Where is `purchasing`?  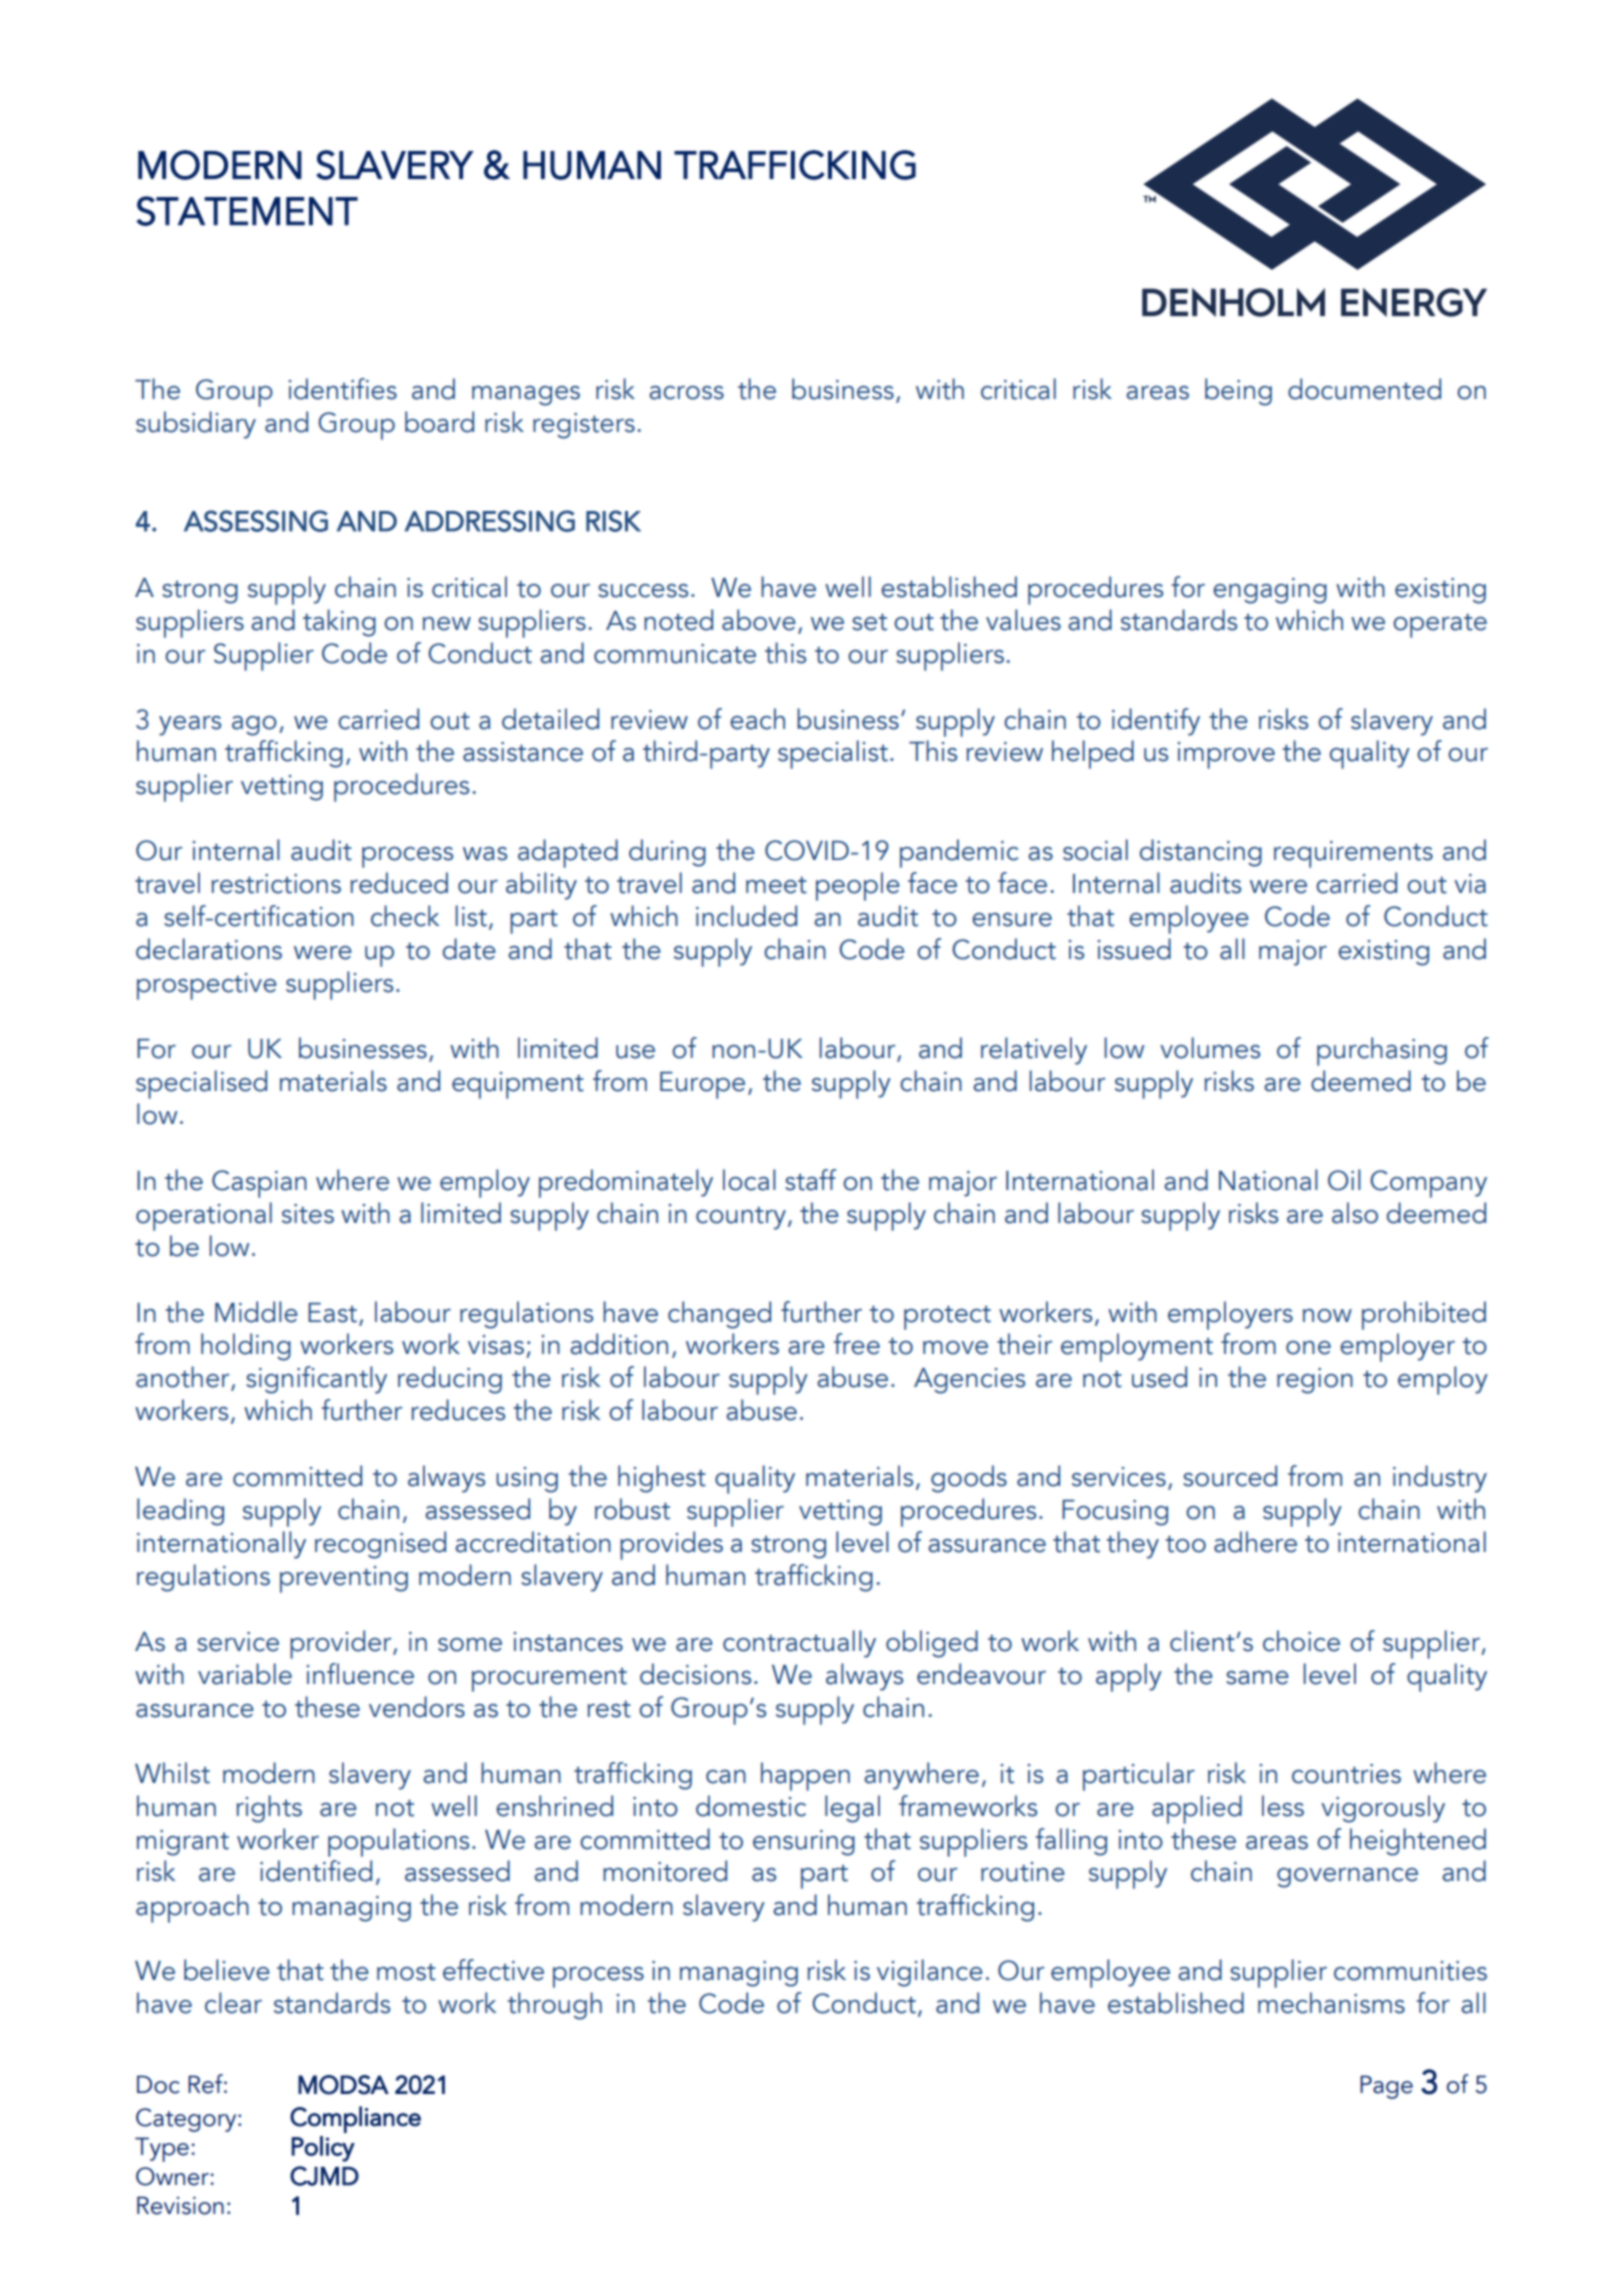
purchasing is located at coordinates (1382, 1051).
